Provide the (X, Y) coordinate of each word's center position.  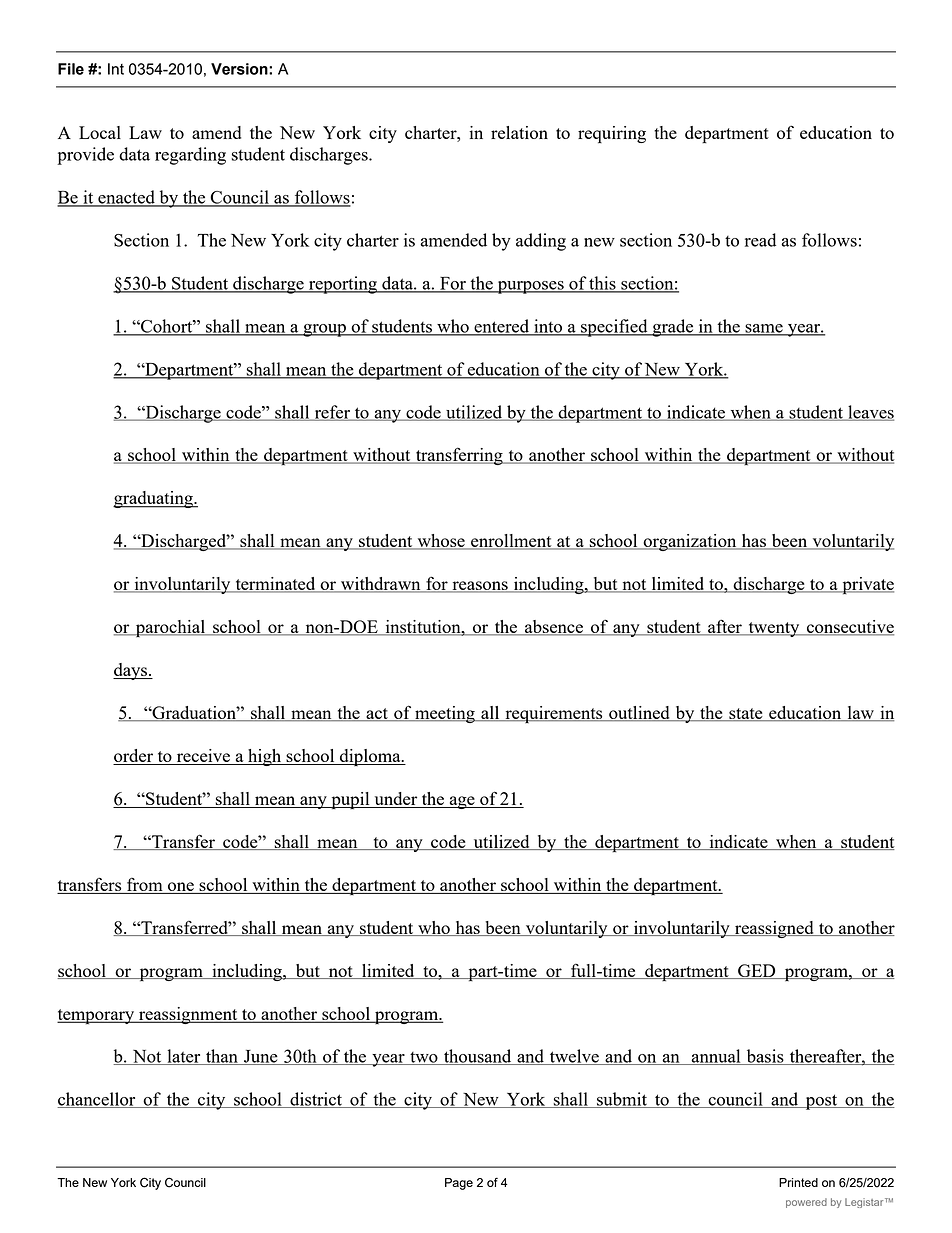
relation (519, 132)
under (396, 800)
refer (332, 413)
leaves (870, 413)
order (134, 757)
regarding (190, 156)
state (746, 715)
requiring (612, 135)
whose (441, 542)
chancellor (97, 1100)
